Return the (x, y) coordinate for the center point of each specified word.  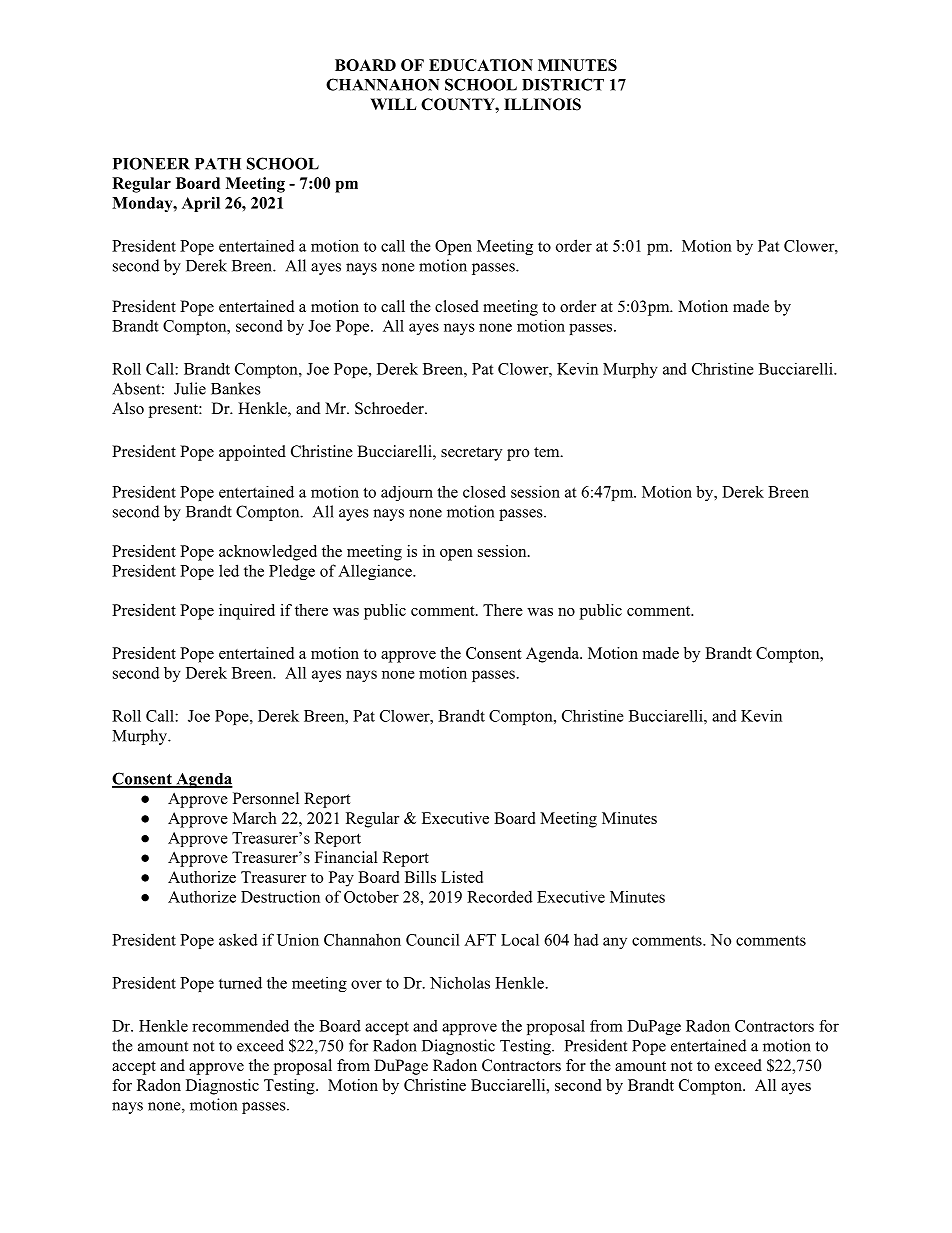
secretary (471, 454)
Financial (346, 857)
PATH (218, 164)
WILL (394, 104)
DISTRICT (563, 84)
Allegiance (376, 572)
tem (548, 452)
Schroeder (390, 408)
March (255, 818)
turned (240, 983)
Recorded (500, 896)
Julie (190, 388)
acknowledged (268, 553)
